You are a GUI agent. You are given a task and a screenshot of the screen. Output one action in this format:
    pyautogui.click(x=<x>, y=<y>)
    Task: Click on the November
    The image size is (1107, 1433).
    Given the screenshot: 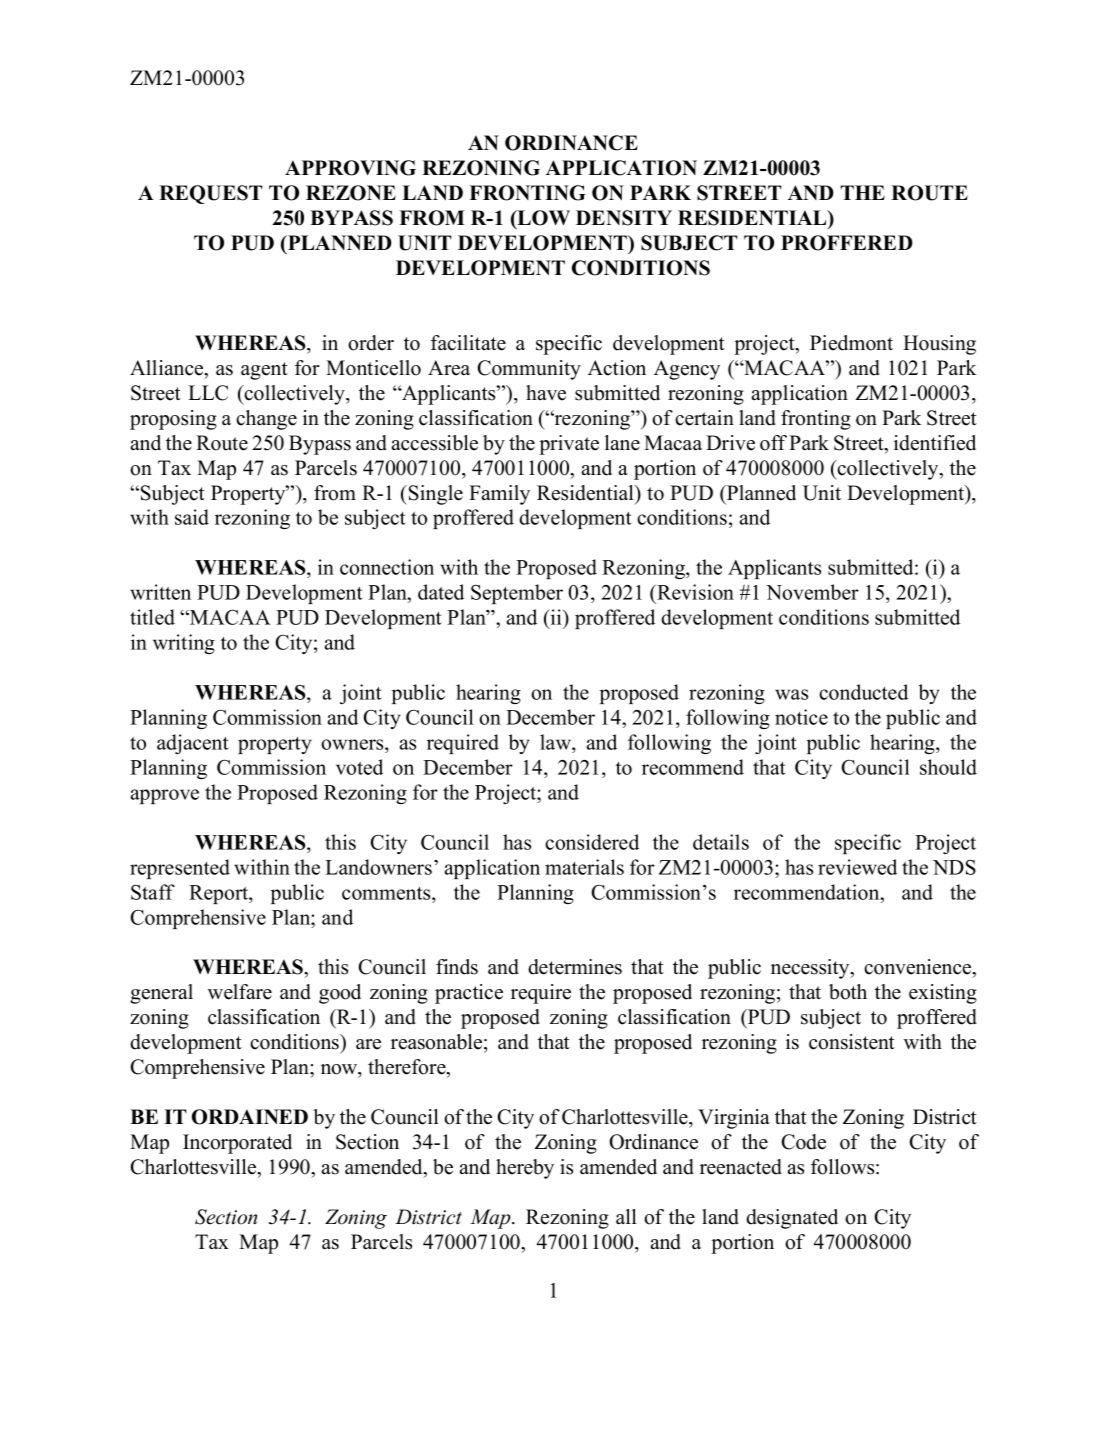 What is the action you would take?
    pyautogui.click(x=812, y=592)
